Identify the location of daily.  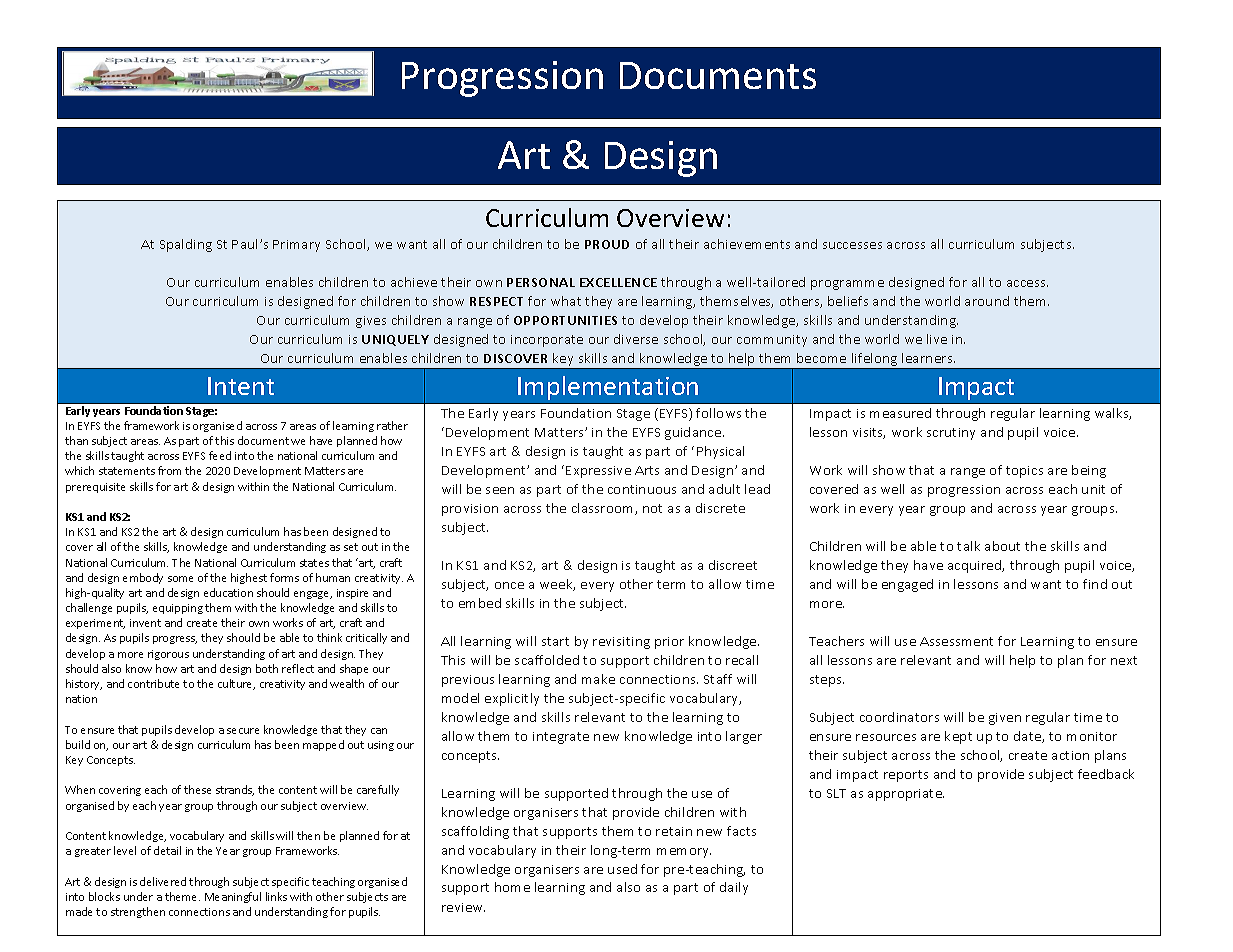
(734, 888).
